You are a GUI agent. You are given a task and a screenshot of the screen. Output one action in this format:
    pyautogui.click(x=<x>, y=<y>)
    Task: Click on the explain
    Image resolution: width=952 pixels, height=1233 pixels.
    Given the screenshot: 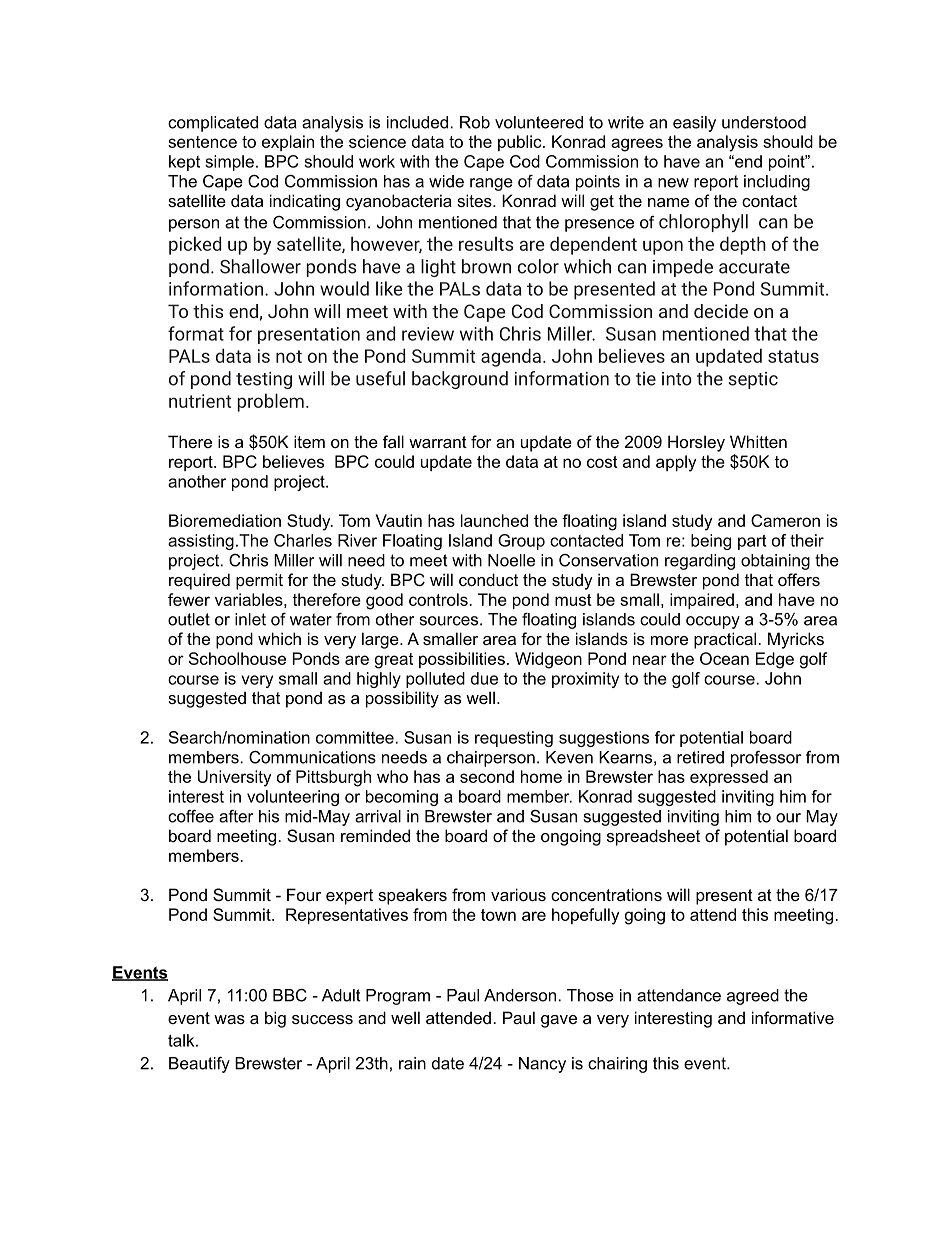 What is the action you would take?
    pyautogui.click(x=288, y=143)
